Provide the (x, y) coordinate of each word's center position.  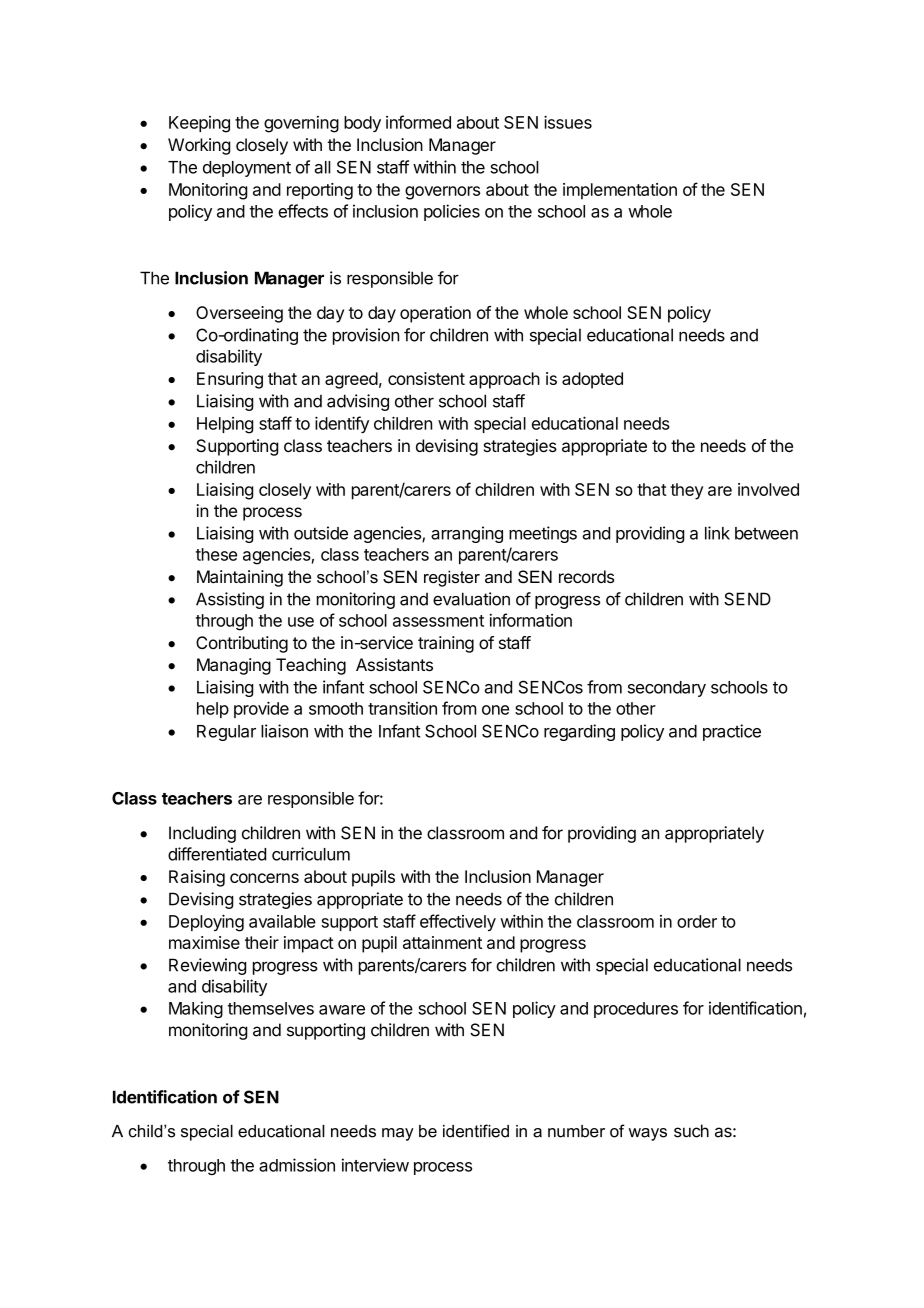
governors (442, 193)
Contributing (242, 644)
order (697, 921)
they (686, 491)
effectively (458, 922)
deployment (247, 169)
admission (297, 1165)
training (446, 644)
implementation (620, 191)
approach (504, 380)
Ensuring (230, 380)
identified (476, 1131)
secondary (667, 689)
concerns (264, 878)
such (691, 1131)
